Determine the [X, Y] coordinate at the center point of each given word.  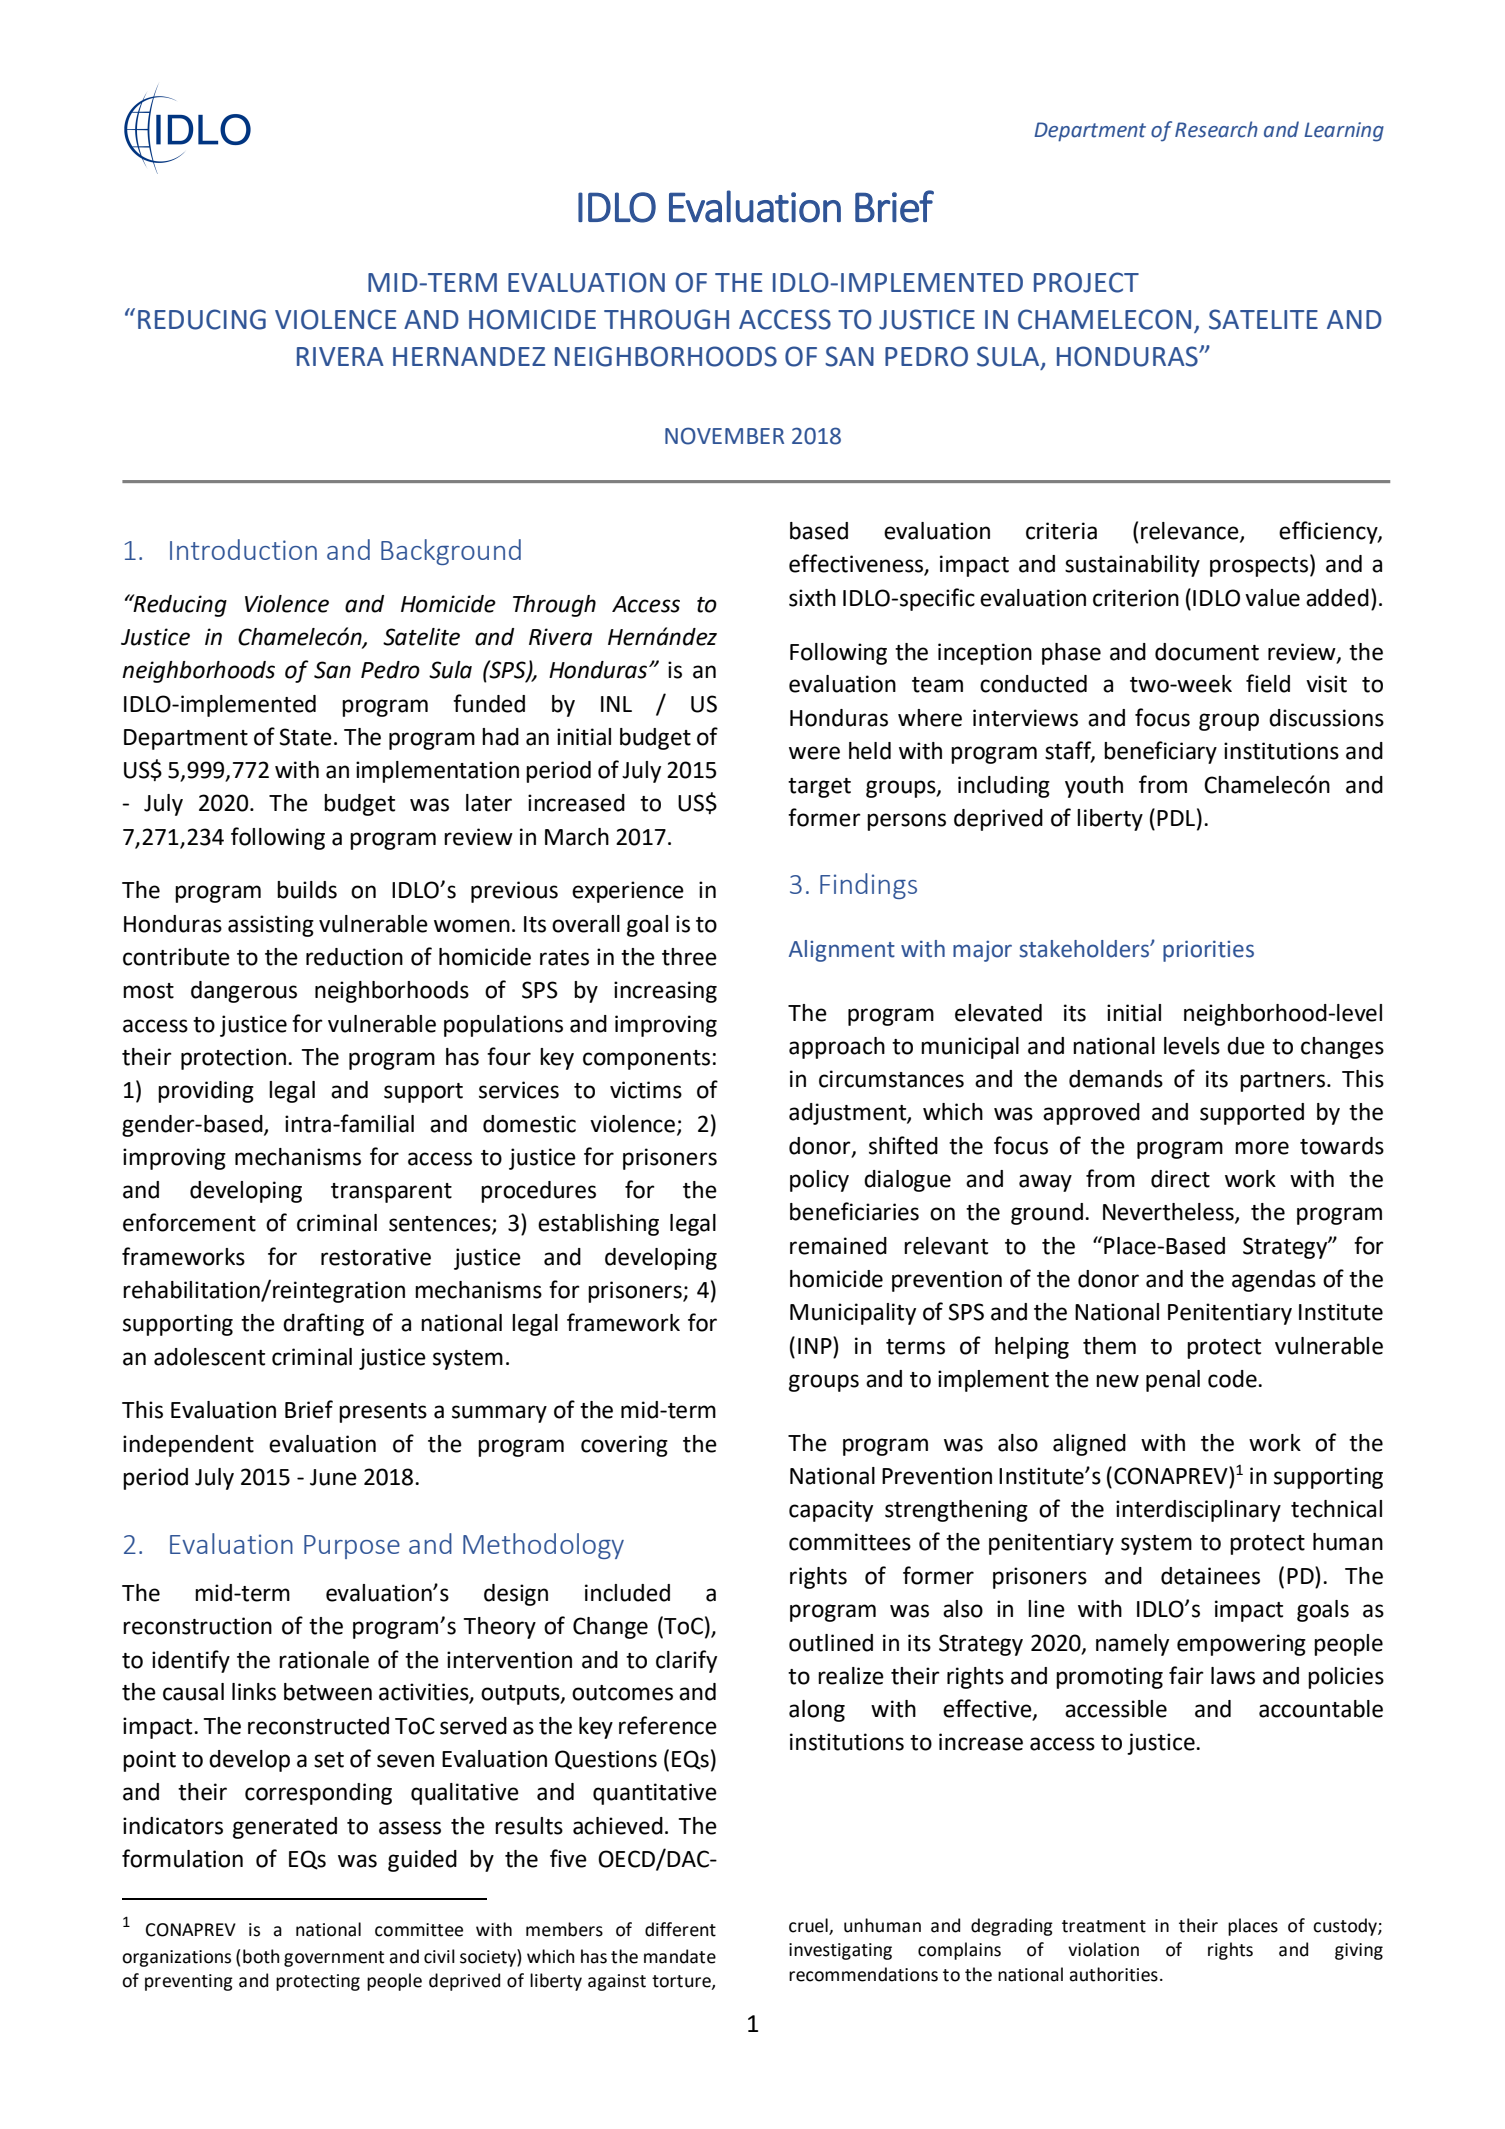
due [1246, 1046]
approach [837, 1048]
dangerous [244, 992]
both [261, 1956]
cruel [809, 1926]
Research [1216, 129]
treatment [1104, 1926]
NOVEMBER [724, 436]
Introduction [243, 549]
